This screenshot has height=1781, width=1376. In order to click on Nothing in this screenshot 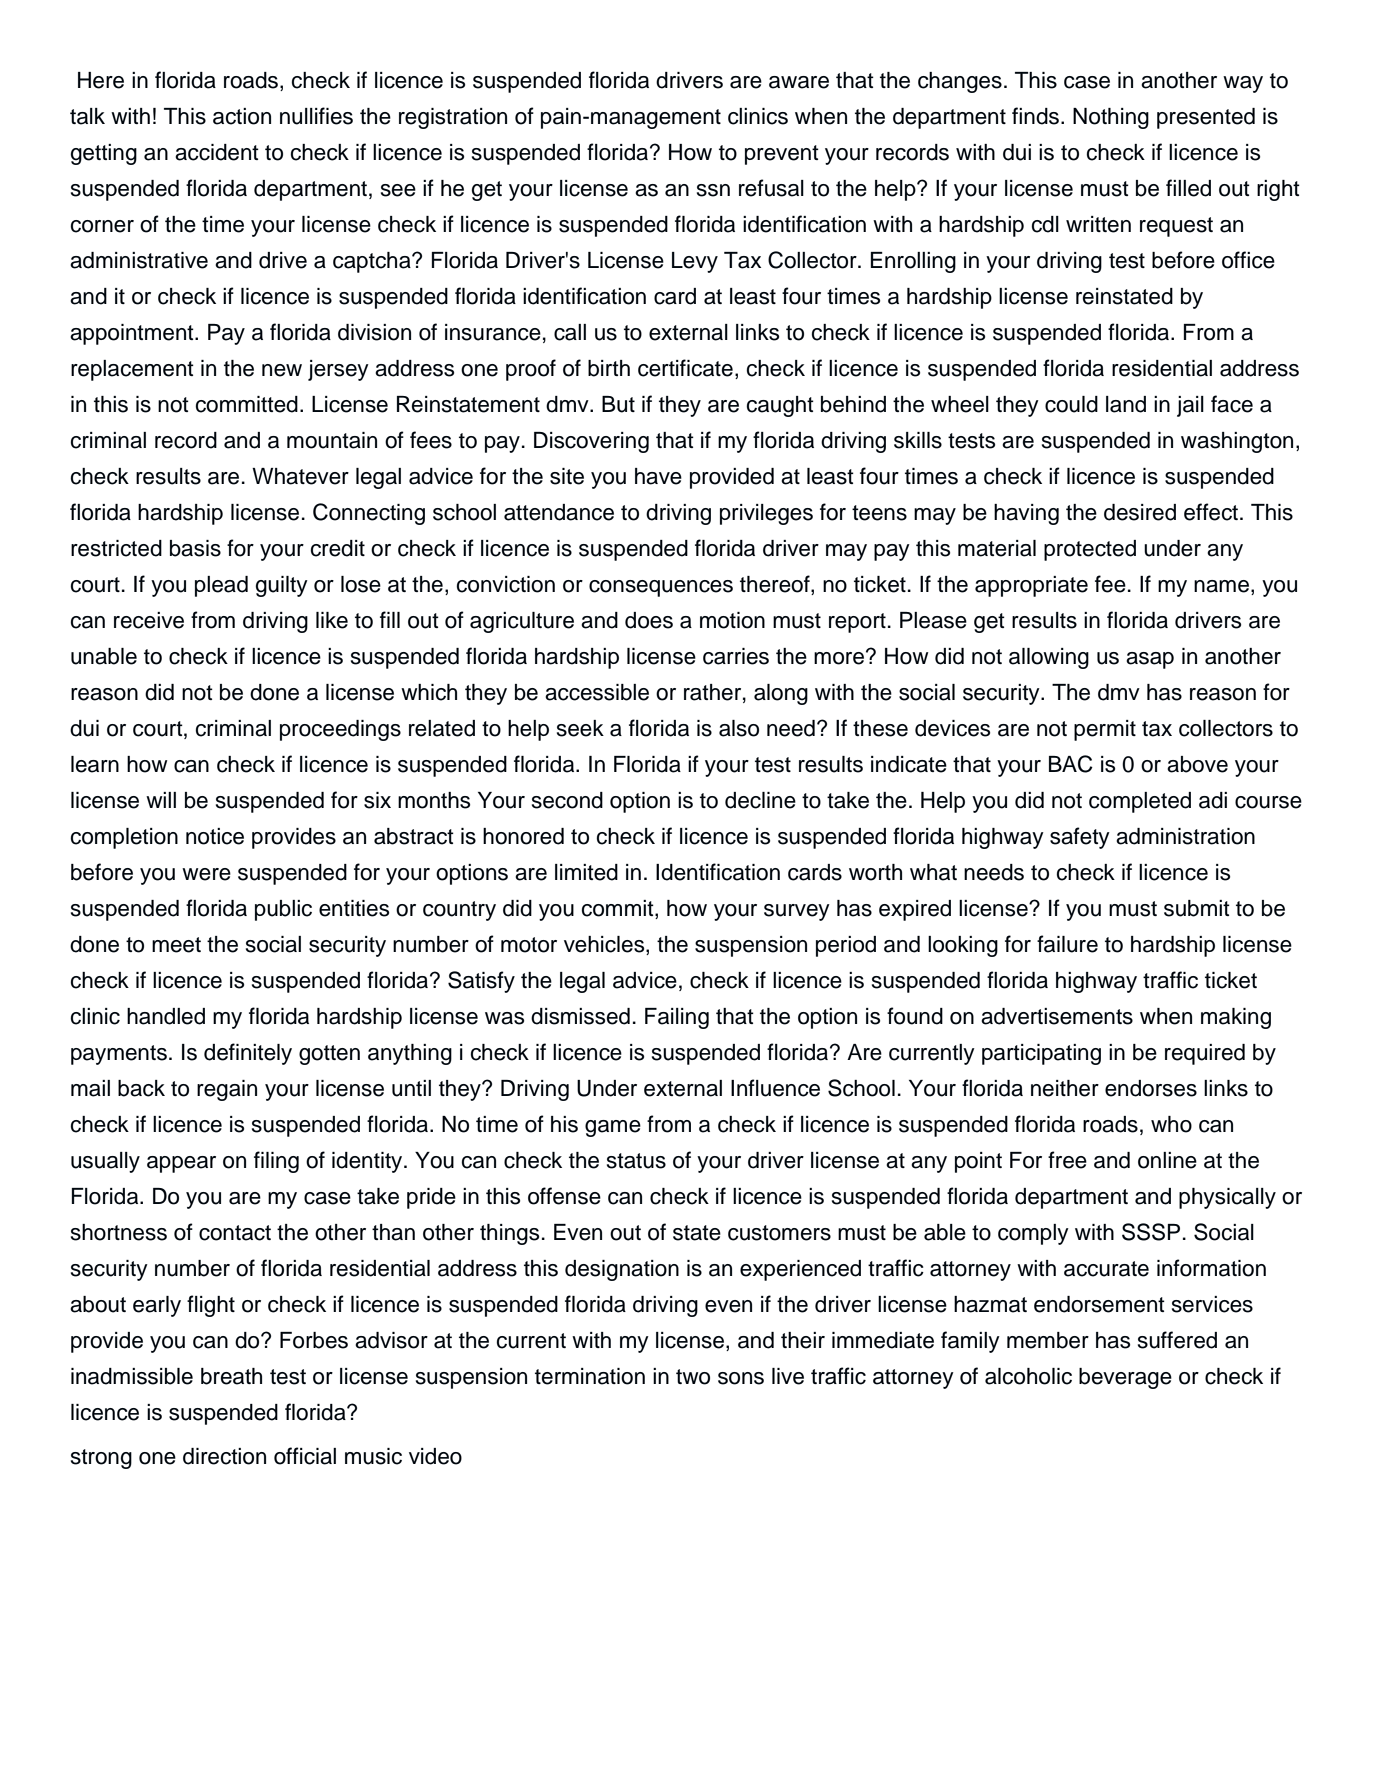, I will do `click(1111, 118)`.
